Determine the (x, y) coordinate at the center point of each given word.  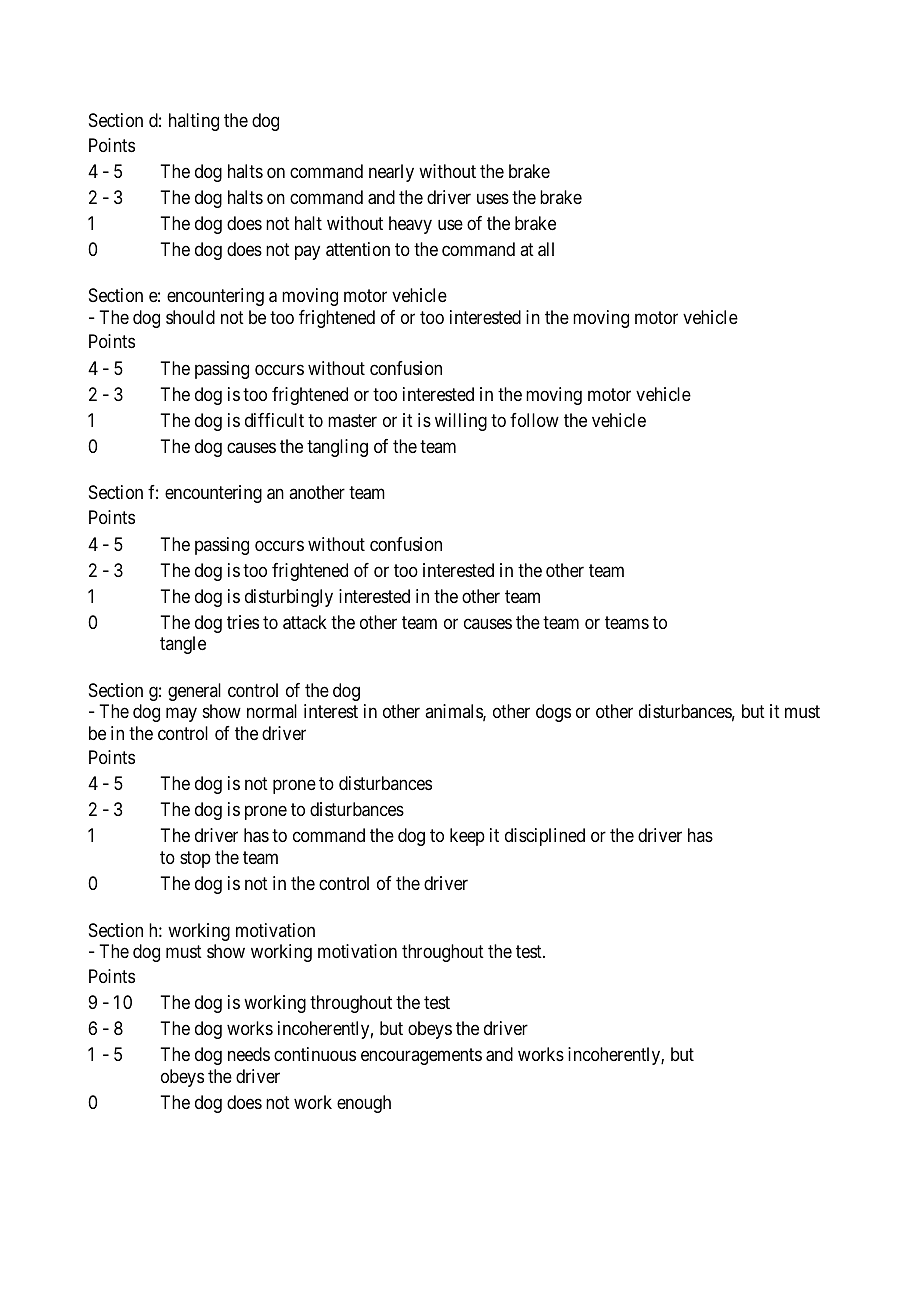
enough (364, 1104)
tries (243, 622)
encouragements (421, 1057)
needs (249, 1054)
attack (305, 622)
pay (307, 252)
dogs (553, 713)
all (546, 249)
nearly (391, 173)
